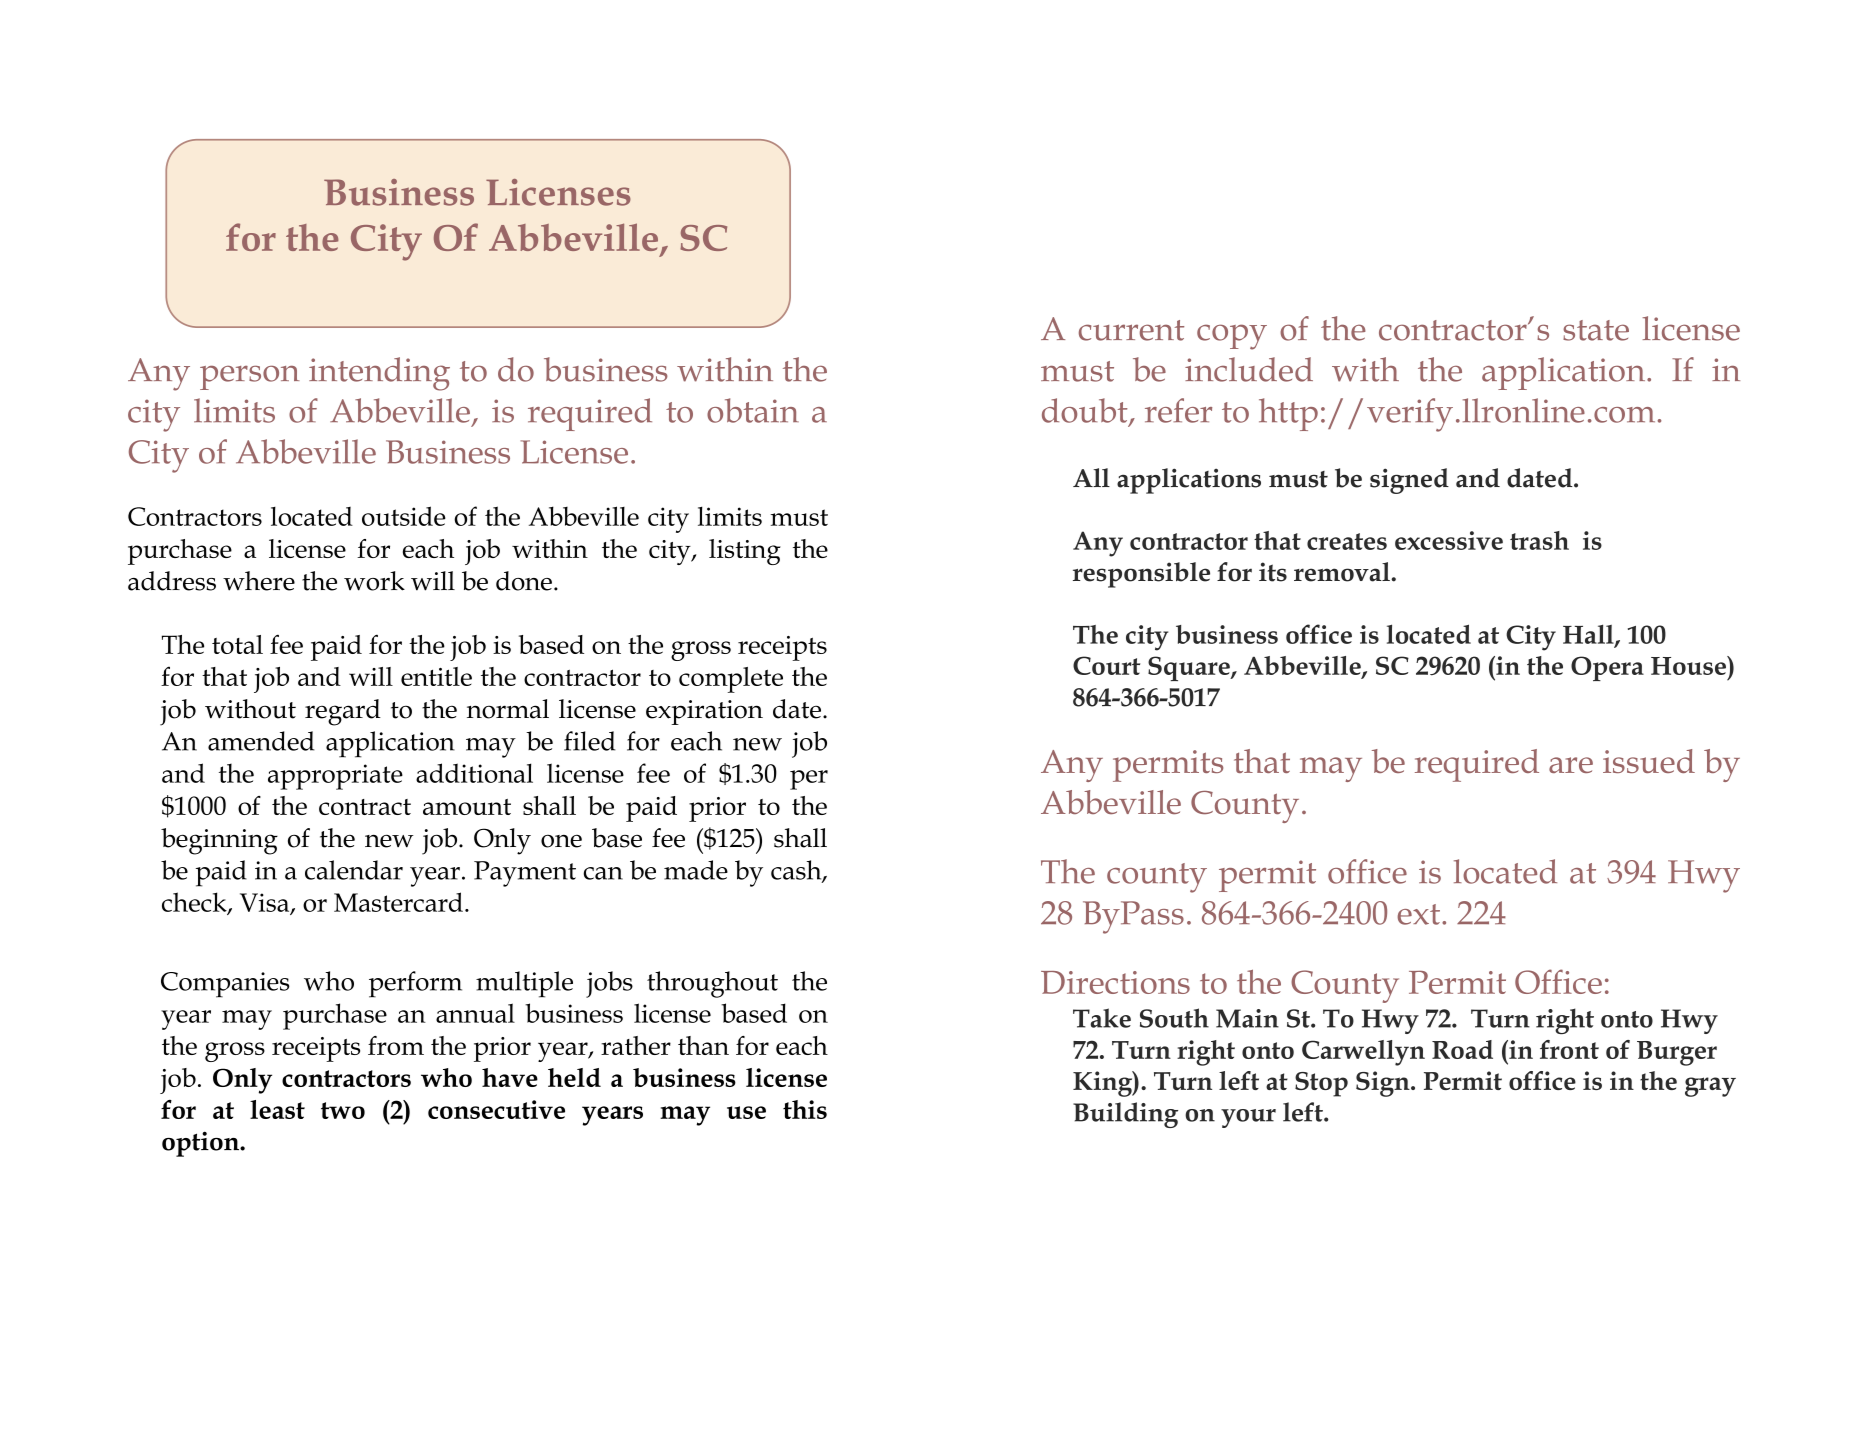  What do you see at coordinates (415, 984) in the page?
I see `perform` at bounding box center [415, 984].
